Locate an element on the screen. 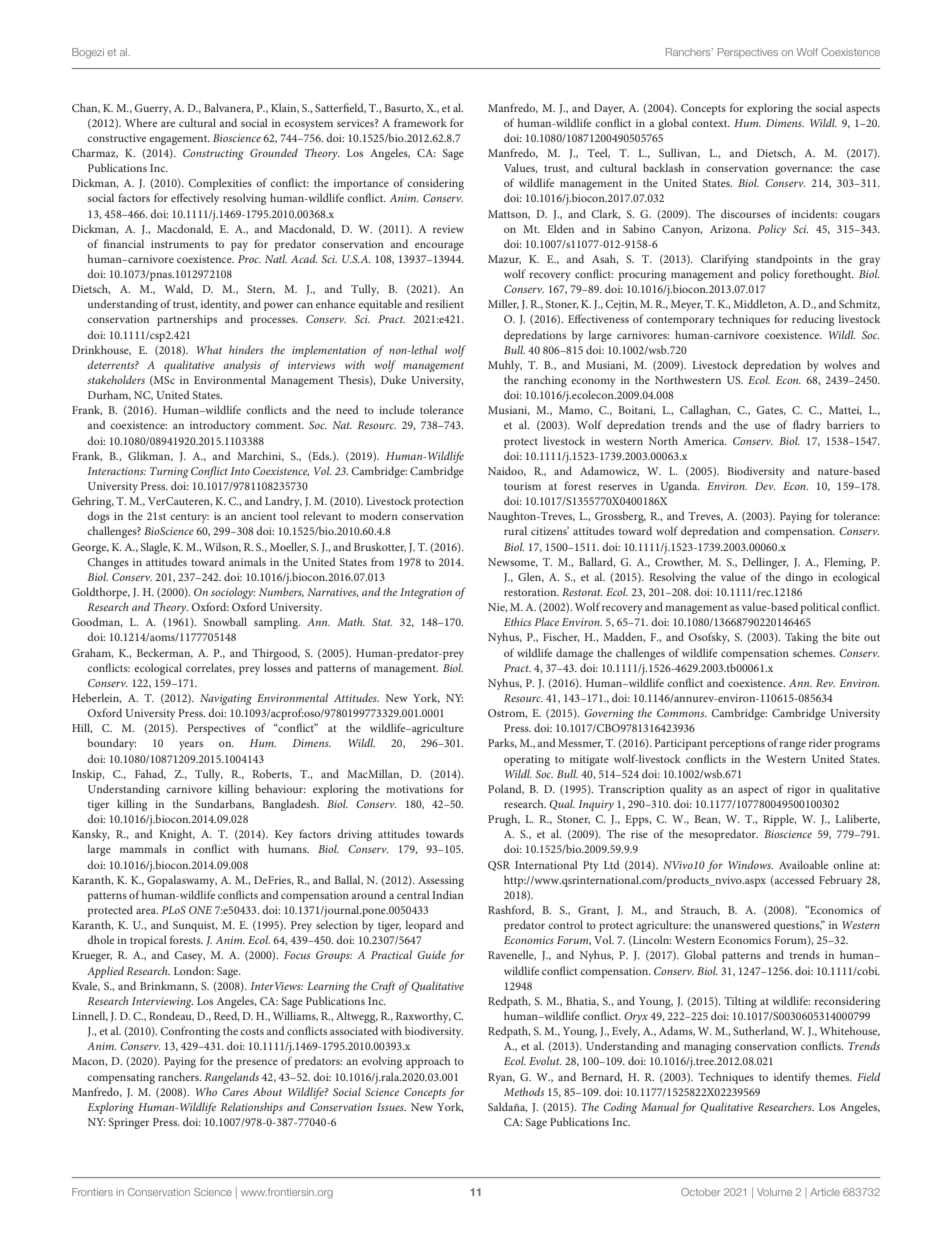  Ethics is located at coordinates (517, 621).
